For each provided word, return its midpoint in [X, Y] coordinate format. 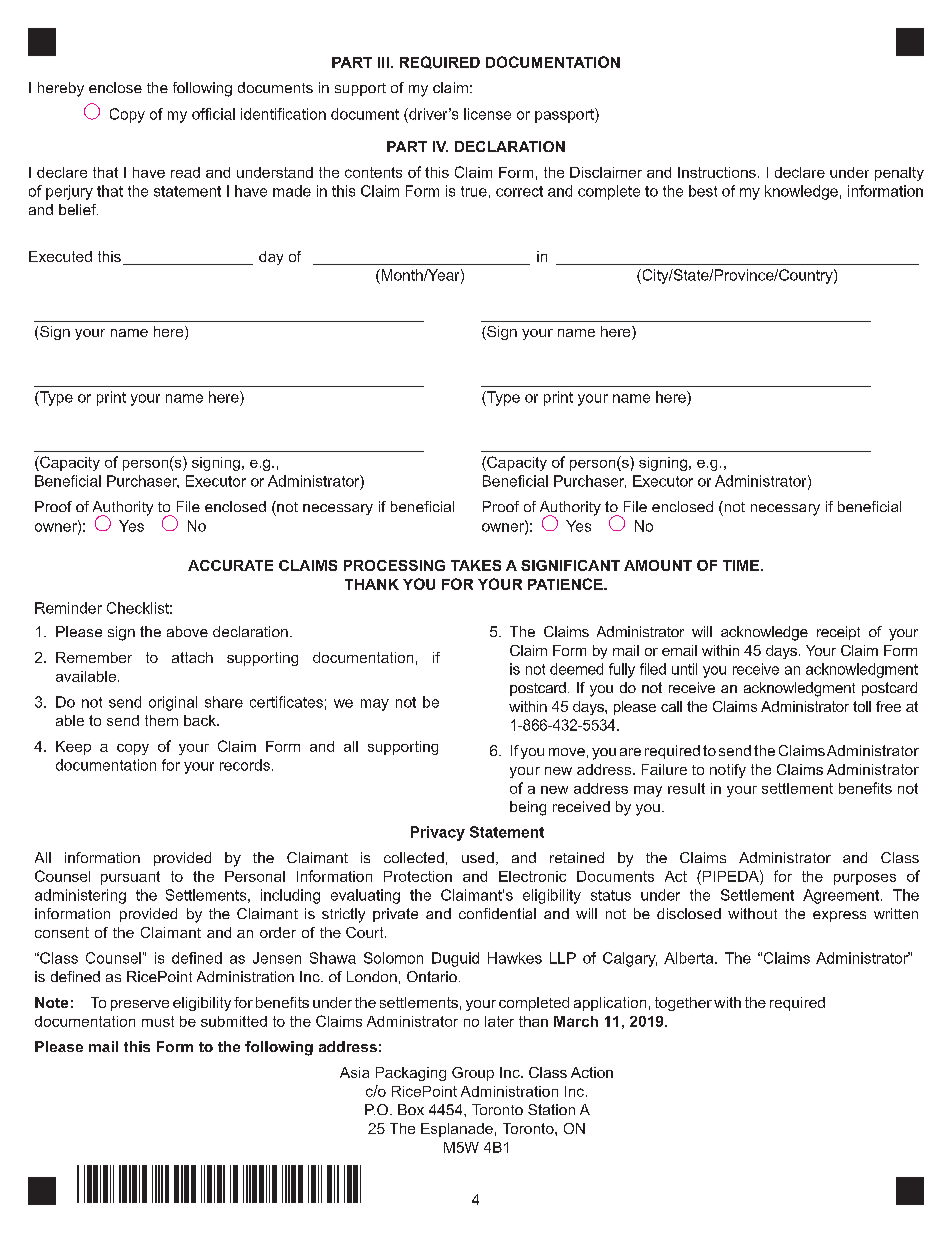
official [213, 114]
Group [473, 1074]
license [487, 114]
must [158, 1021]
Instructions [717, 172]
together [683, 1004]
